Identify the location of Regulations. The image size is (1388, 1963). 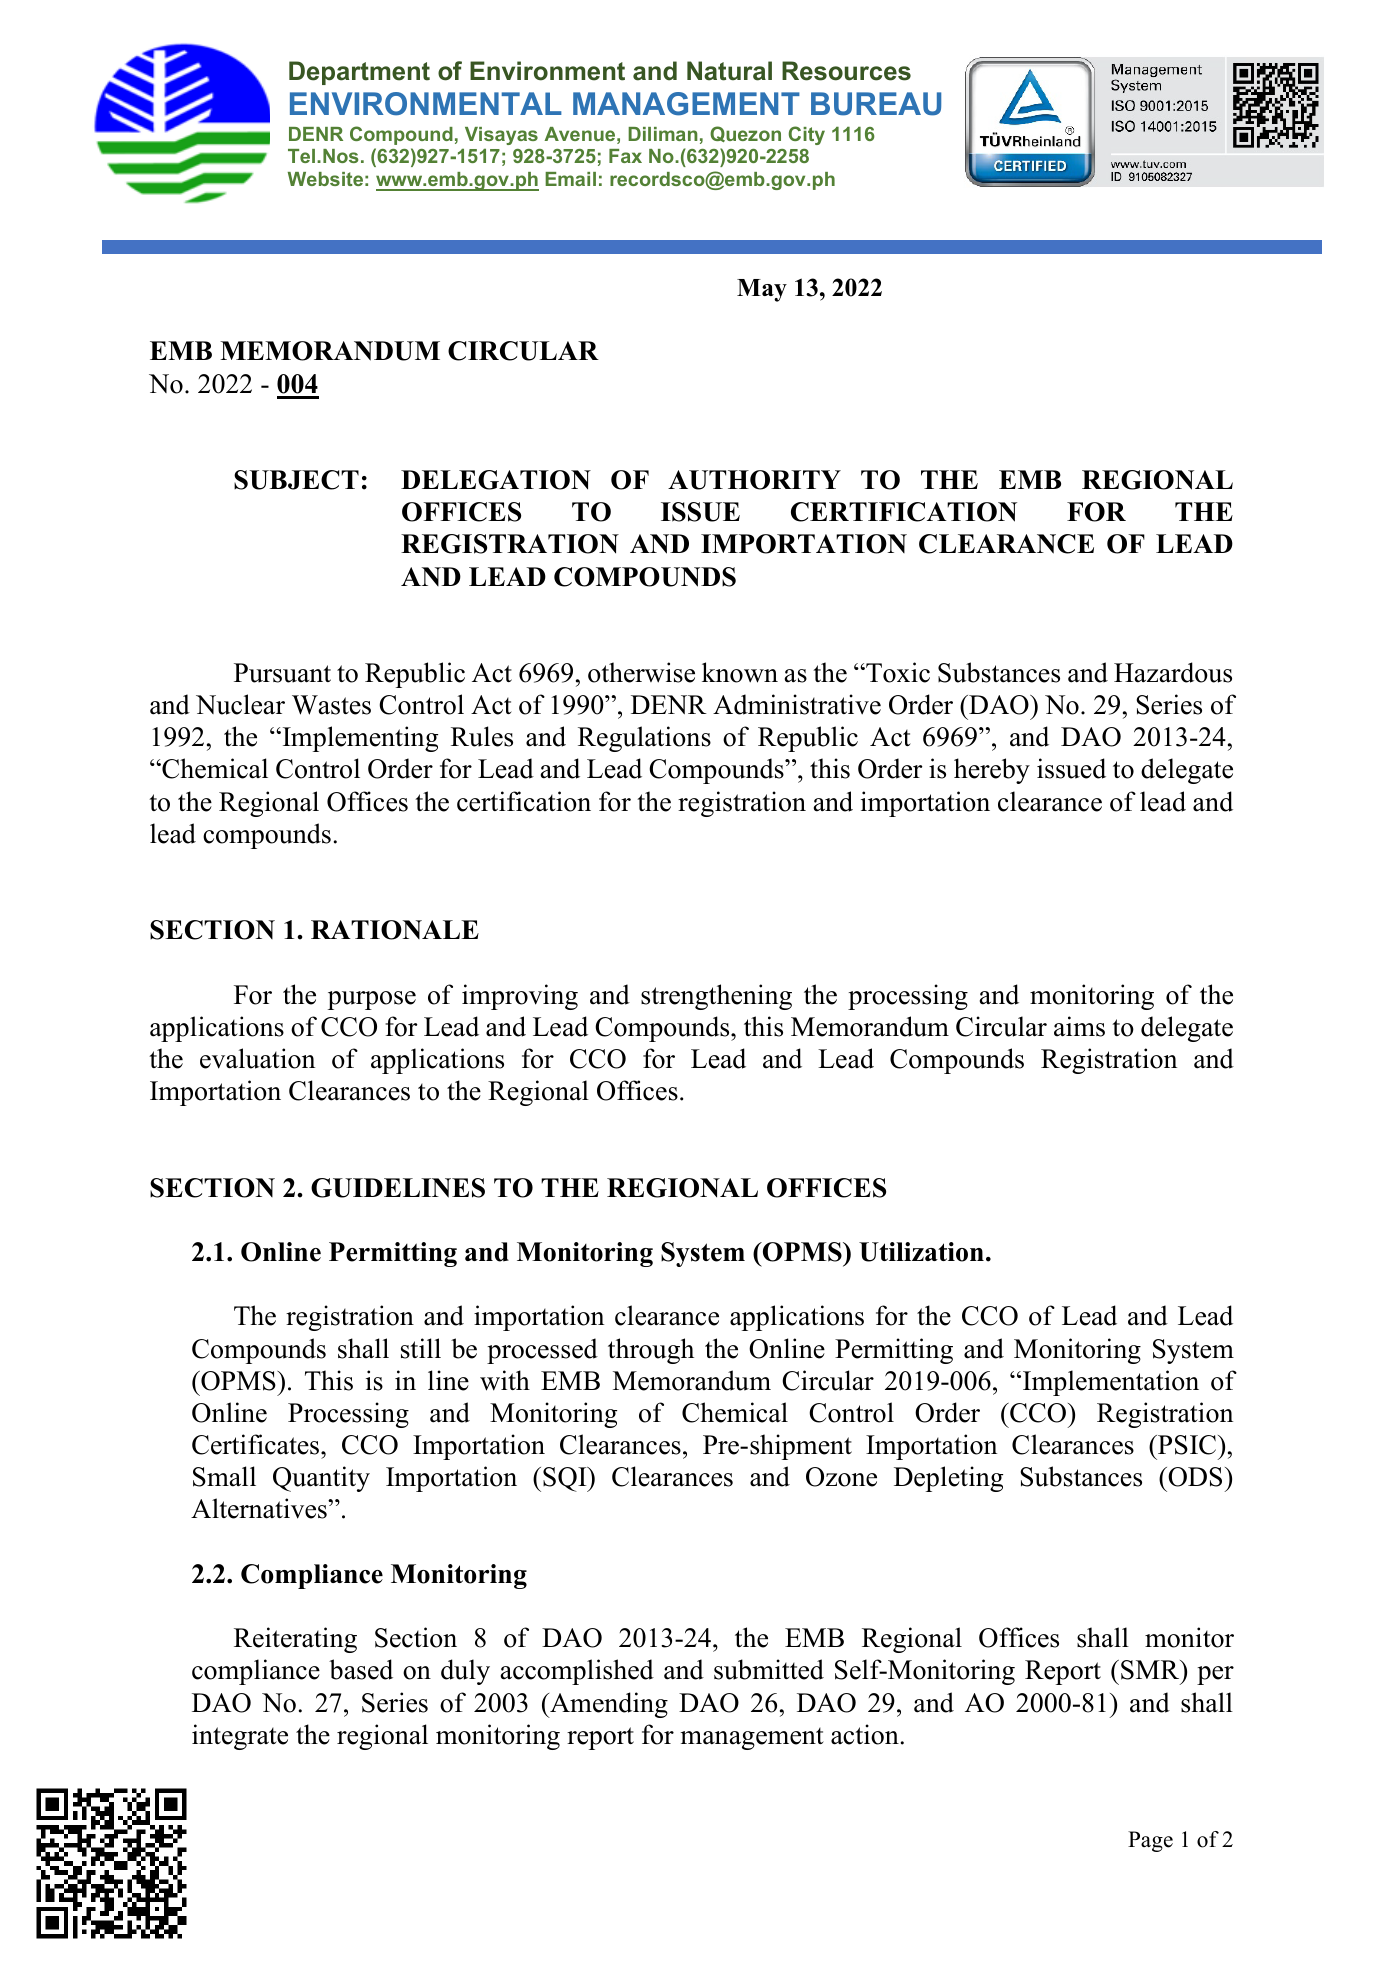
(644, 739).
